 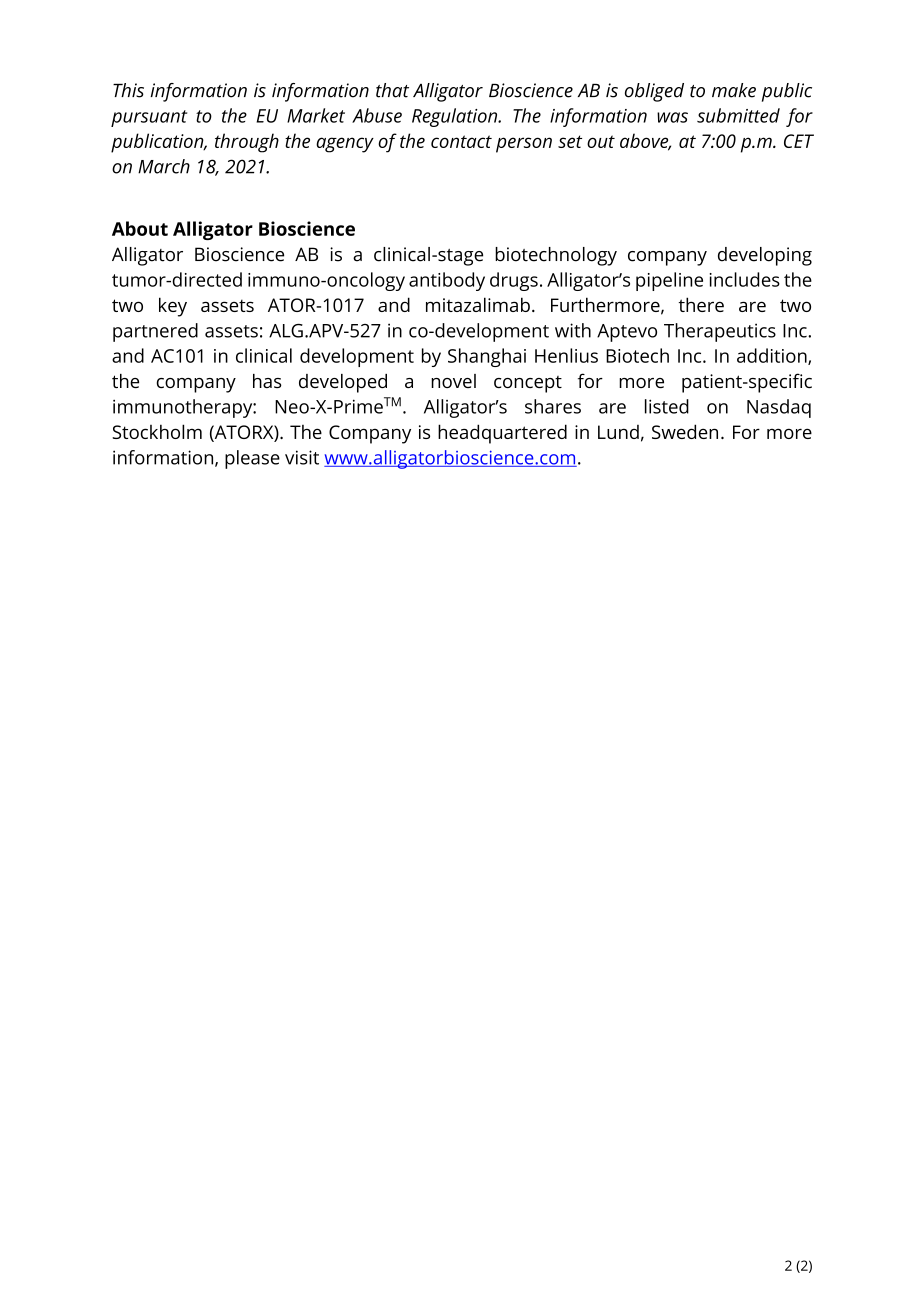 What do you see at coordinates (252, 459) in the image?
I see `please` at bounding box center [252, 459].
